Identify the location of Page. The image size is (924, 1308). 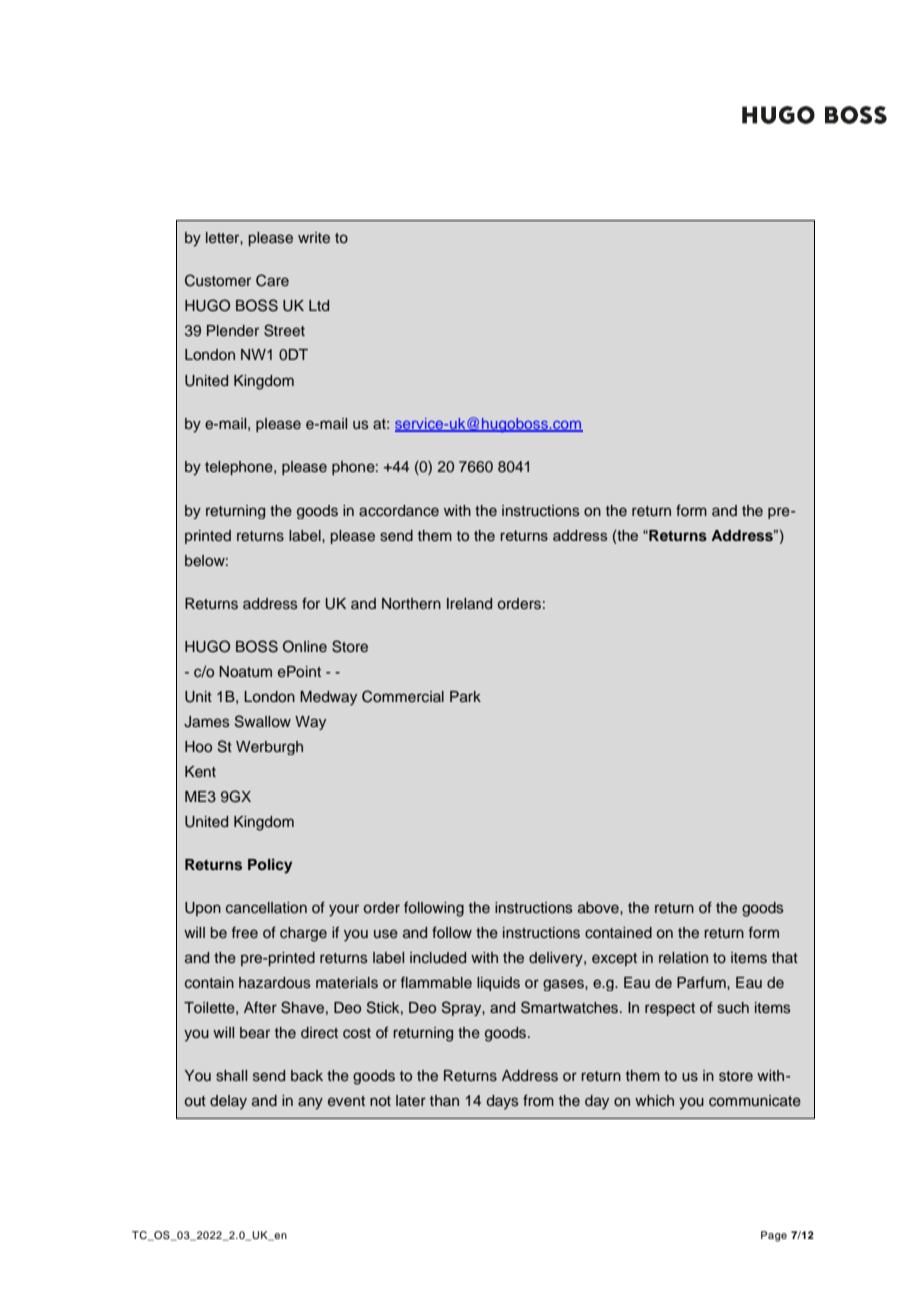
(774, 1236).
